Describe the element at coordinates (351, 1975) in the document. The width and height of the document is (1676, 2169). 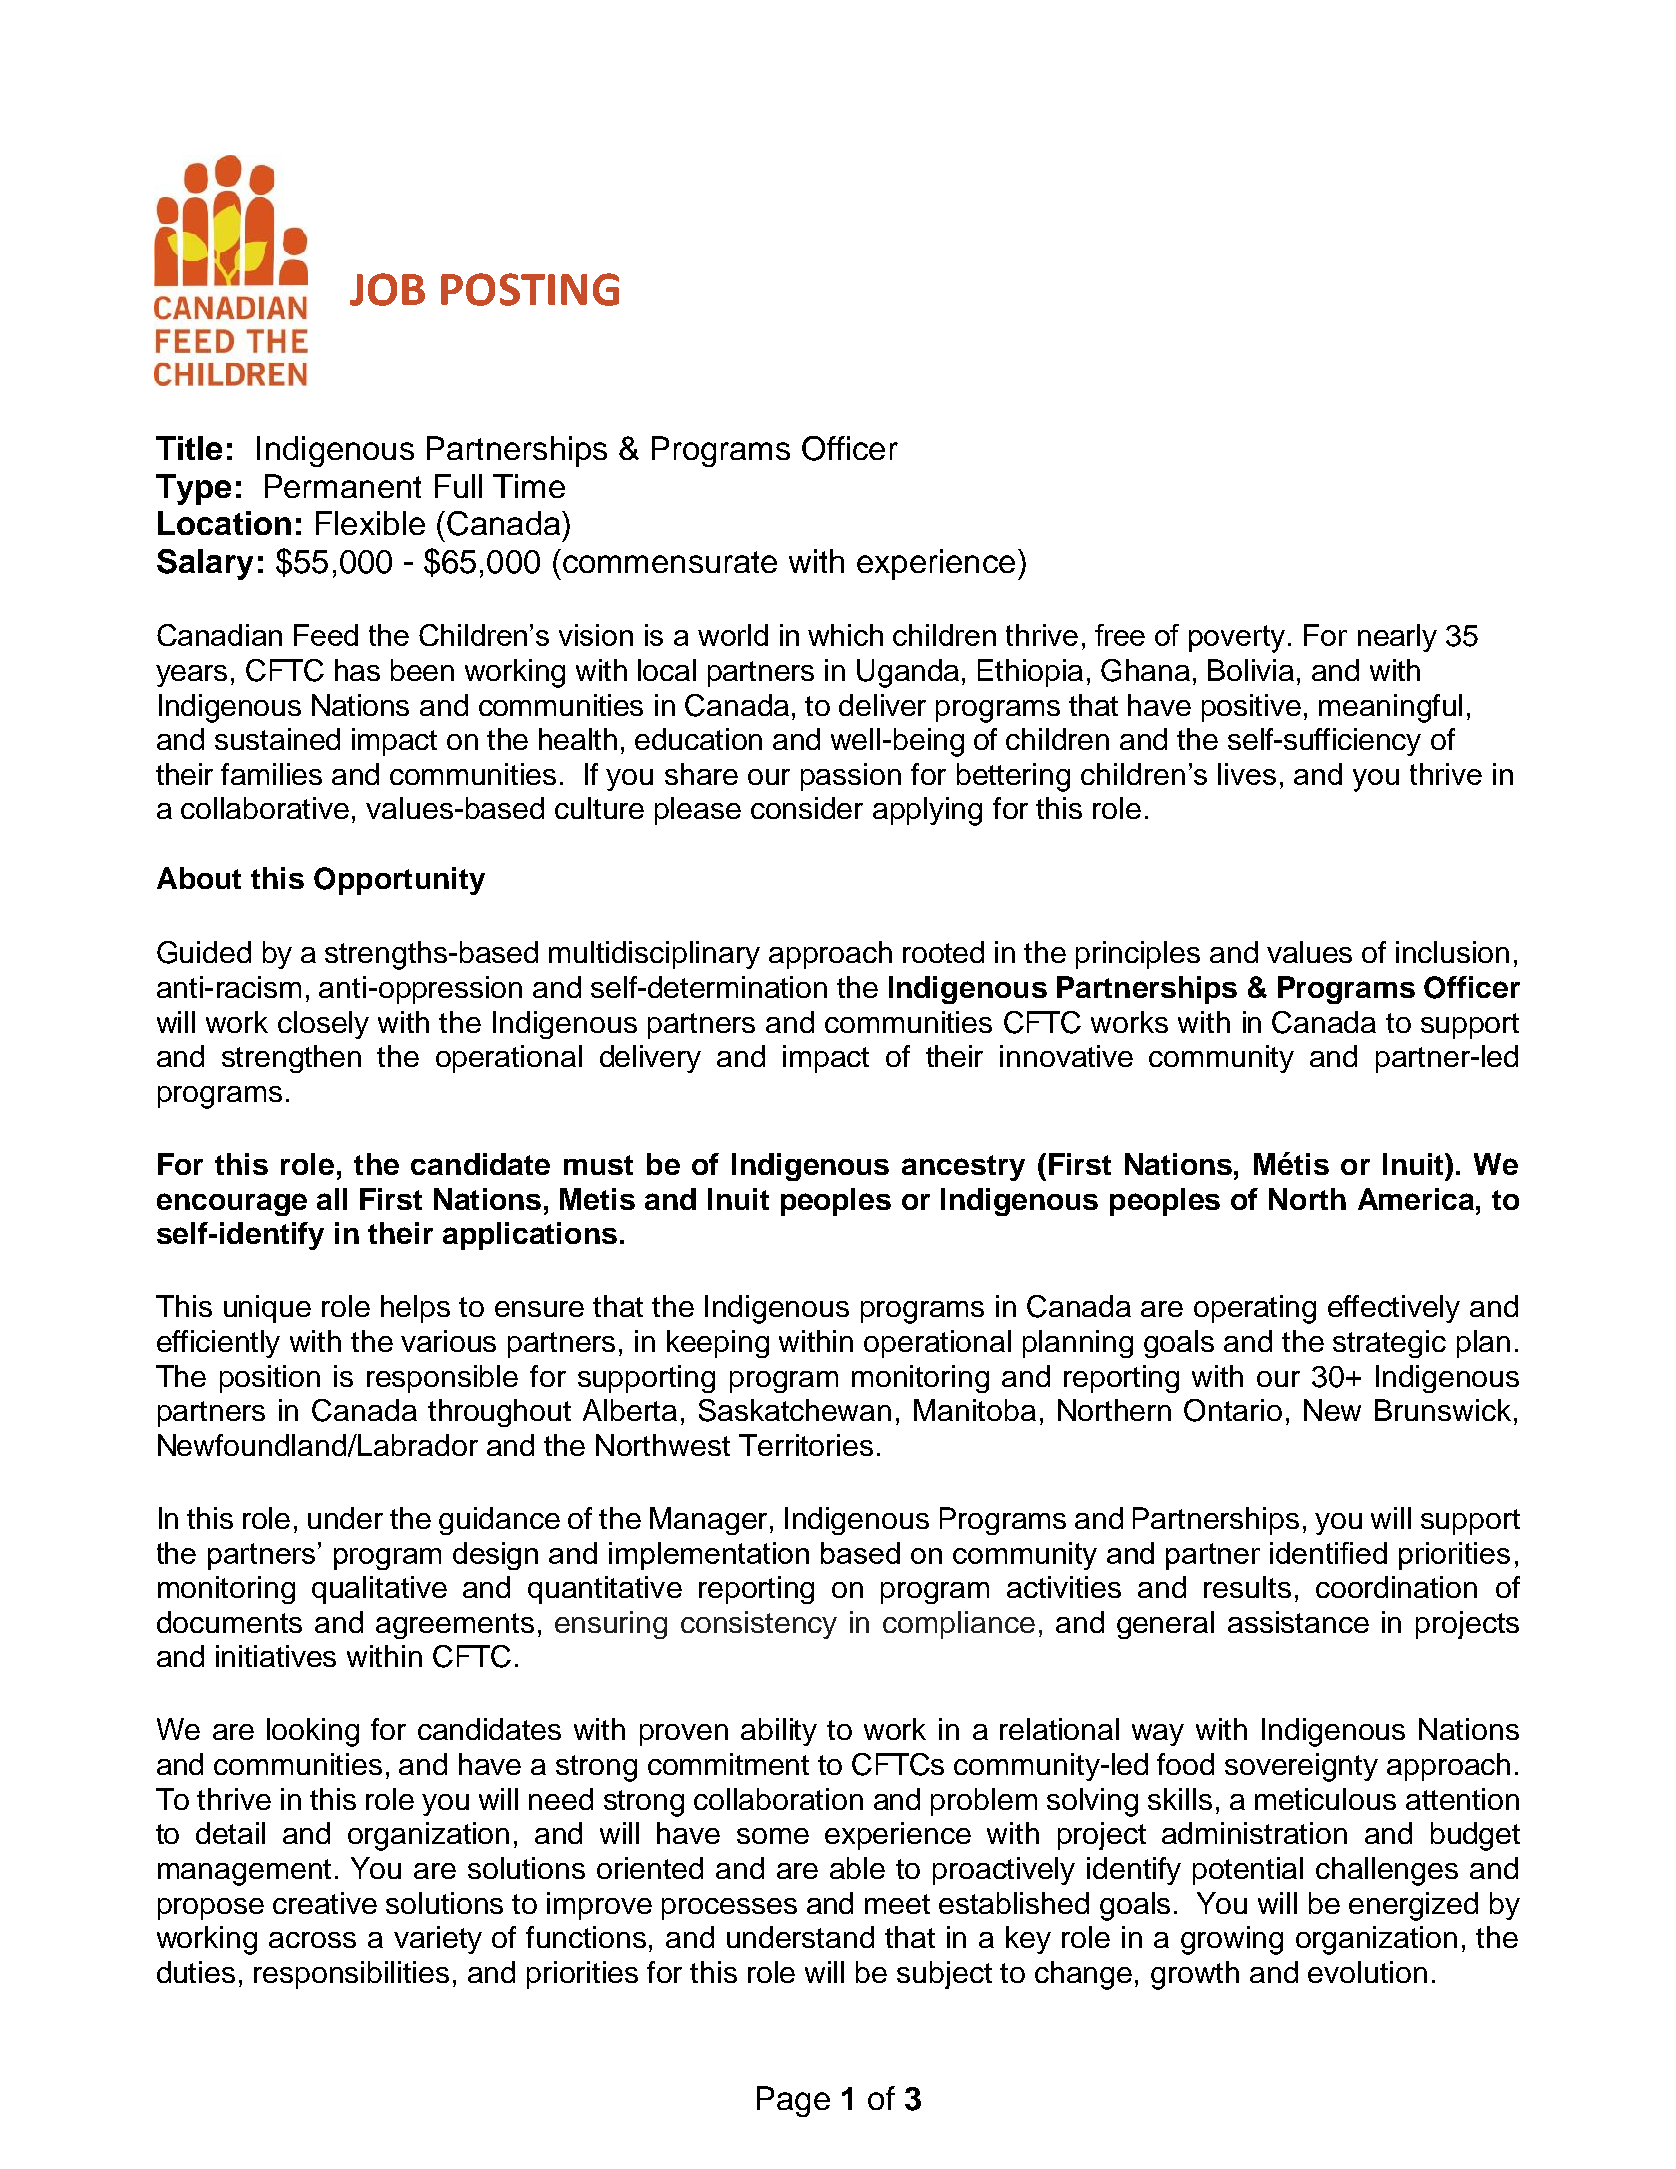
I see `responsibilities` at that location.
